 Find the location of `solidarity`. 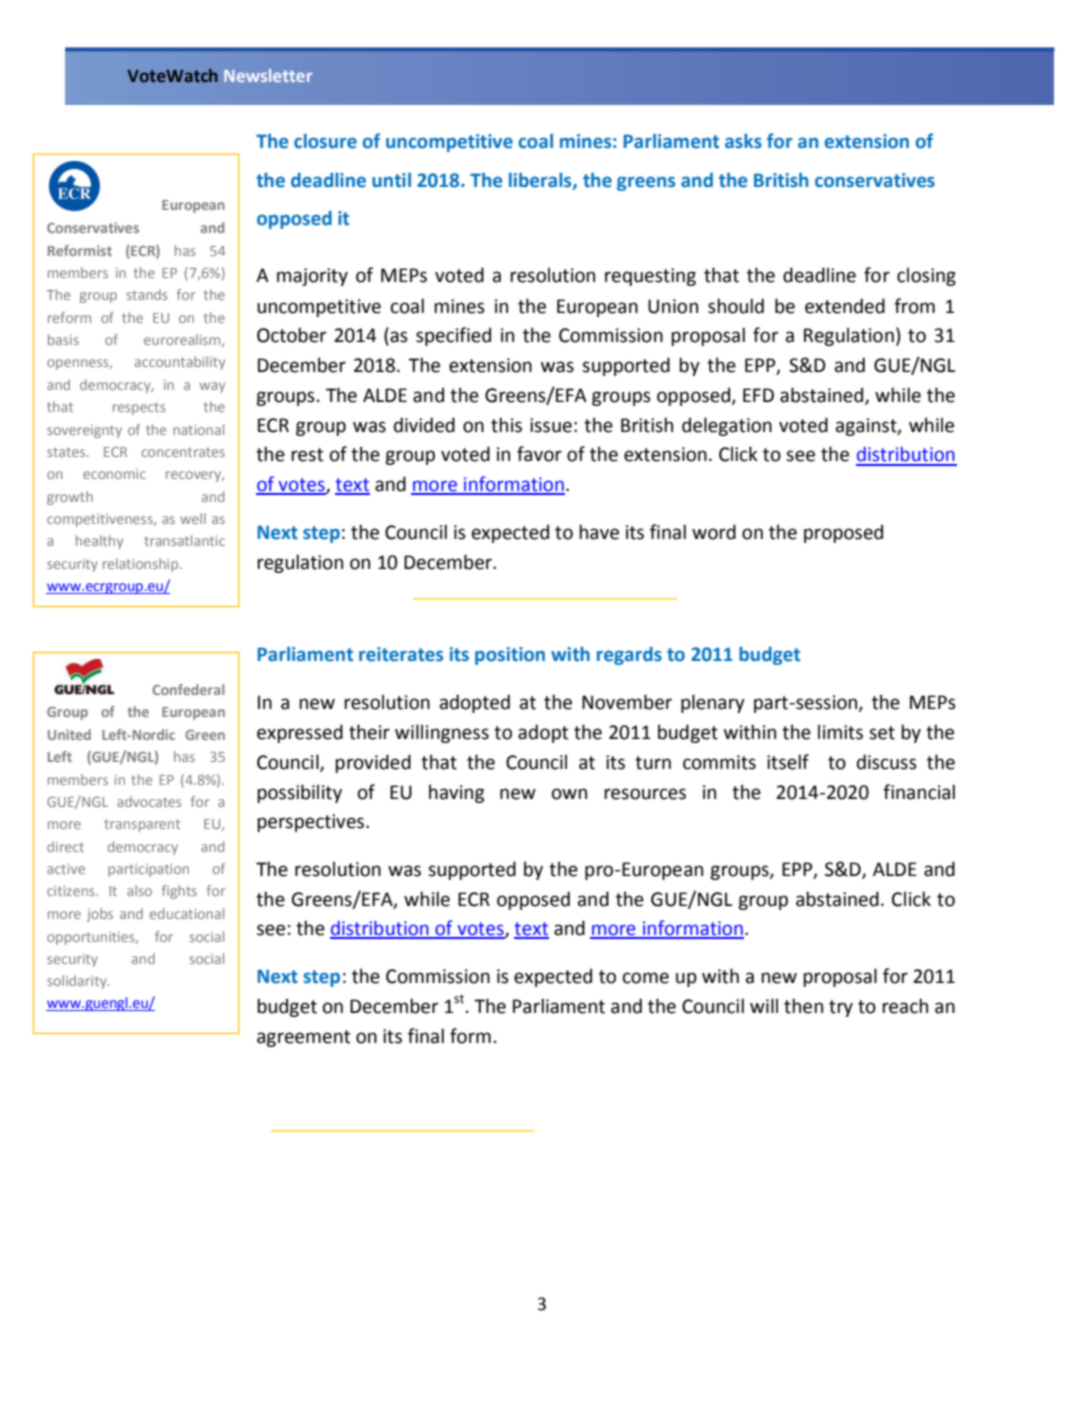

solidarity is located at coordinates (78, 982).
